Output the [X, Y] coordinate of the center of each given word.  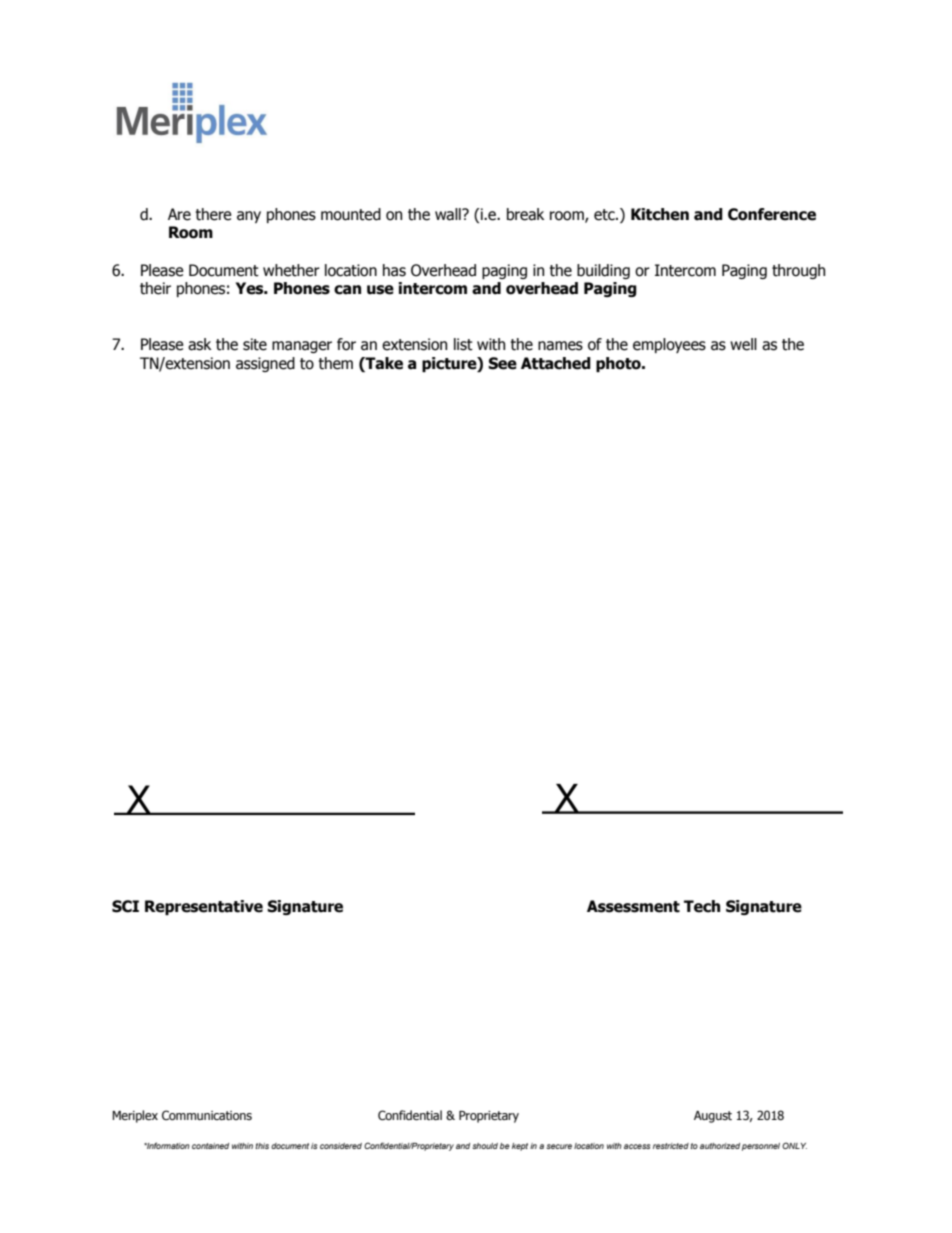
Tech [702, 906]
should [485, 1146]
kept [520, 1147]
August [713, 1117]
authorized [720, 1146]
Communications [207, 1115]
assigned [265, 364]
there [213, 214]
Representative [204, 907]
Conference [772, 214]
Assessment [633, 906]
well [743, 344]
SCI [125, 906]
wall [449, 214]
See [502, 363]
